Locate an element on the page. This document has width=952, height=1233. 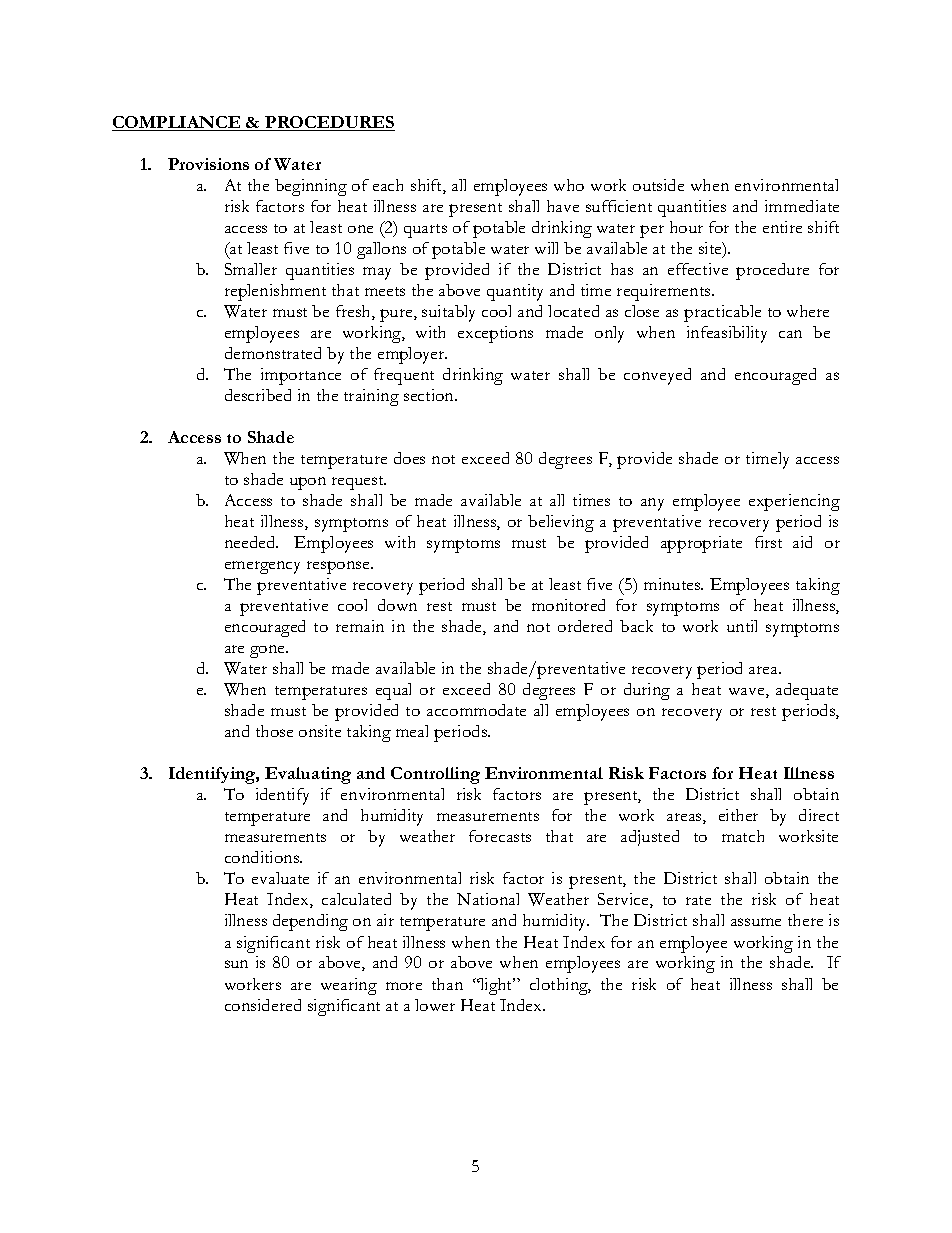
first is located at coordinates (768, 542).
